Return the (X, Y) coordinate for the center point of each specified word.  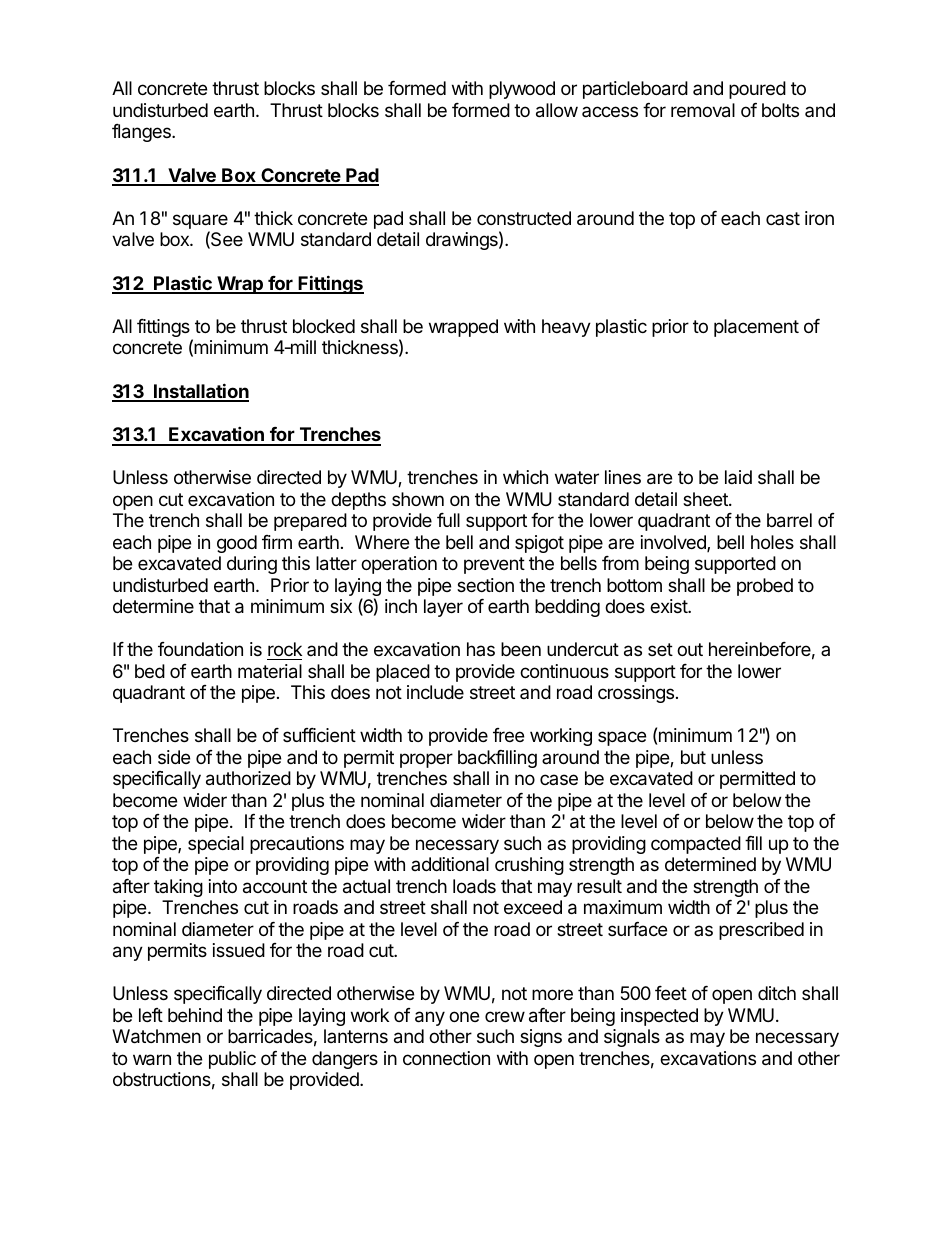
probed (765, 587)
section (485, 585)
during (252, 565)
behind (195, 1015)
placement (756, 328)
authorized (248, 778)
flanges (142, 133)
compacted (696, 845)
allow (557, 110)
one (464, 1016)
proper (426, 760)
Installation (200, 392)
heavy (566, 328)
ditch (777, 993)
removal (703, 110)
